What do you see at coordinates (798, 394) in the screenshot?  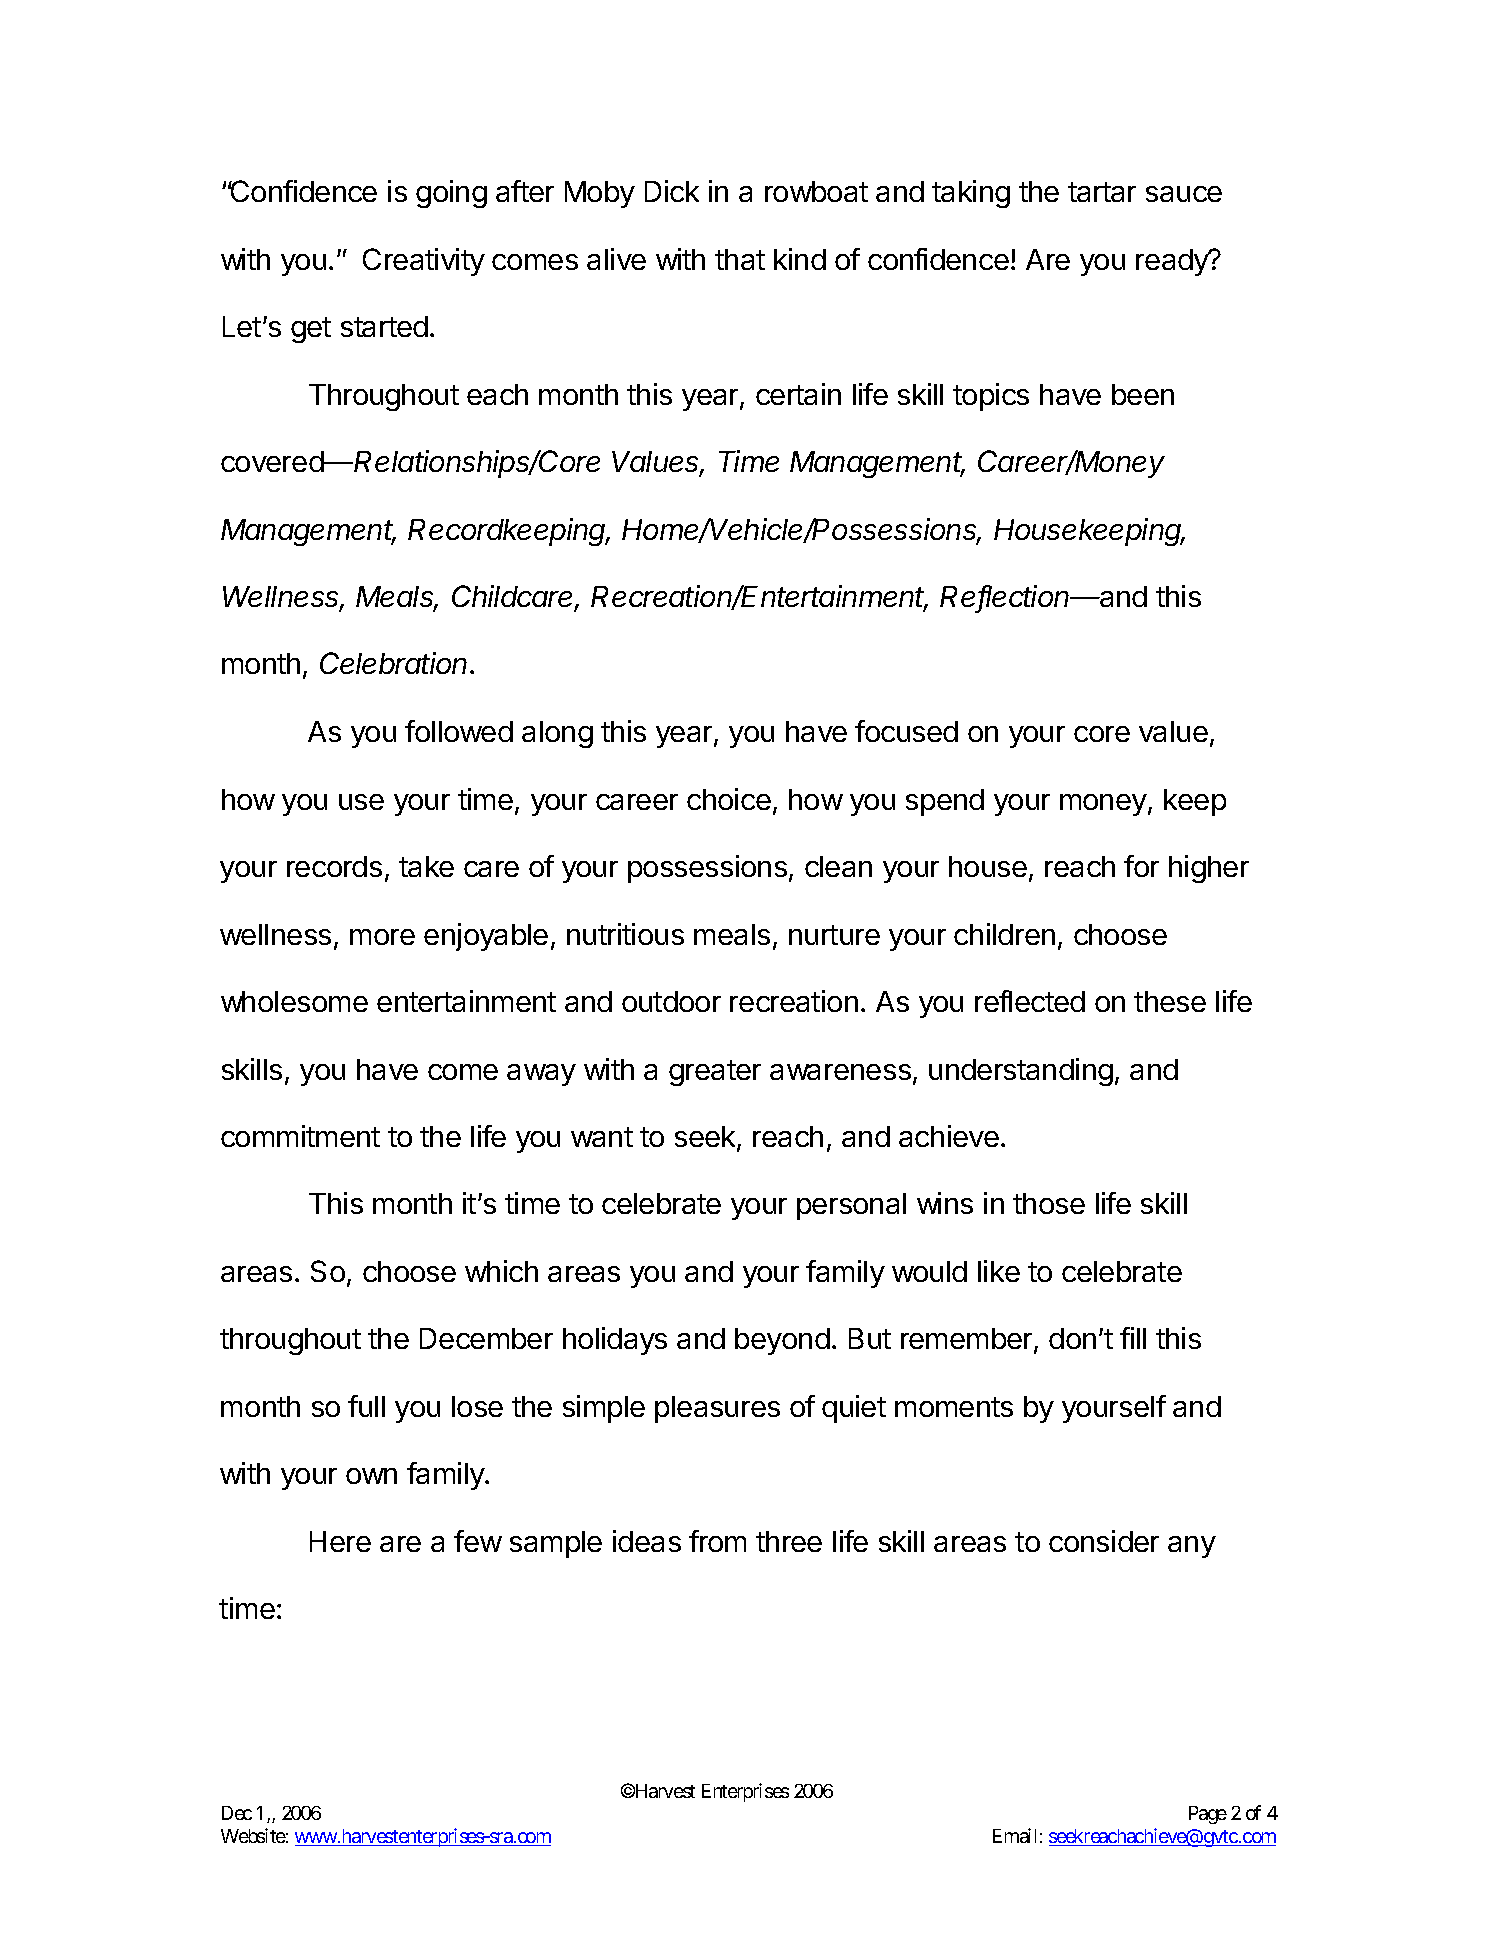 I see `certain` at bounding box center [798, 394].
